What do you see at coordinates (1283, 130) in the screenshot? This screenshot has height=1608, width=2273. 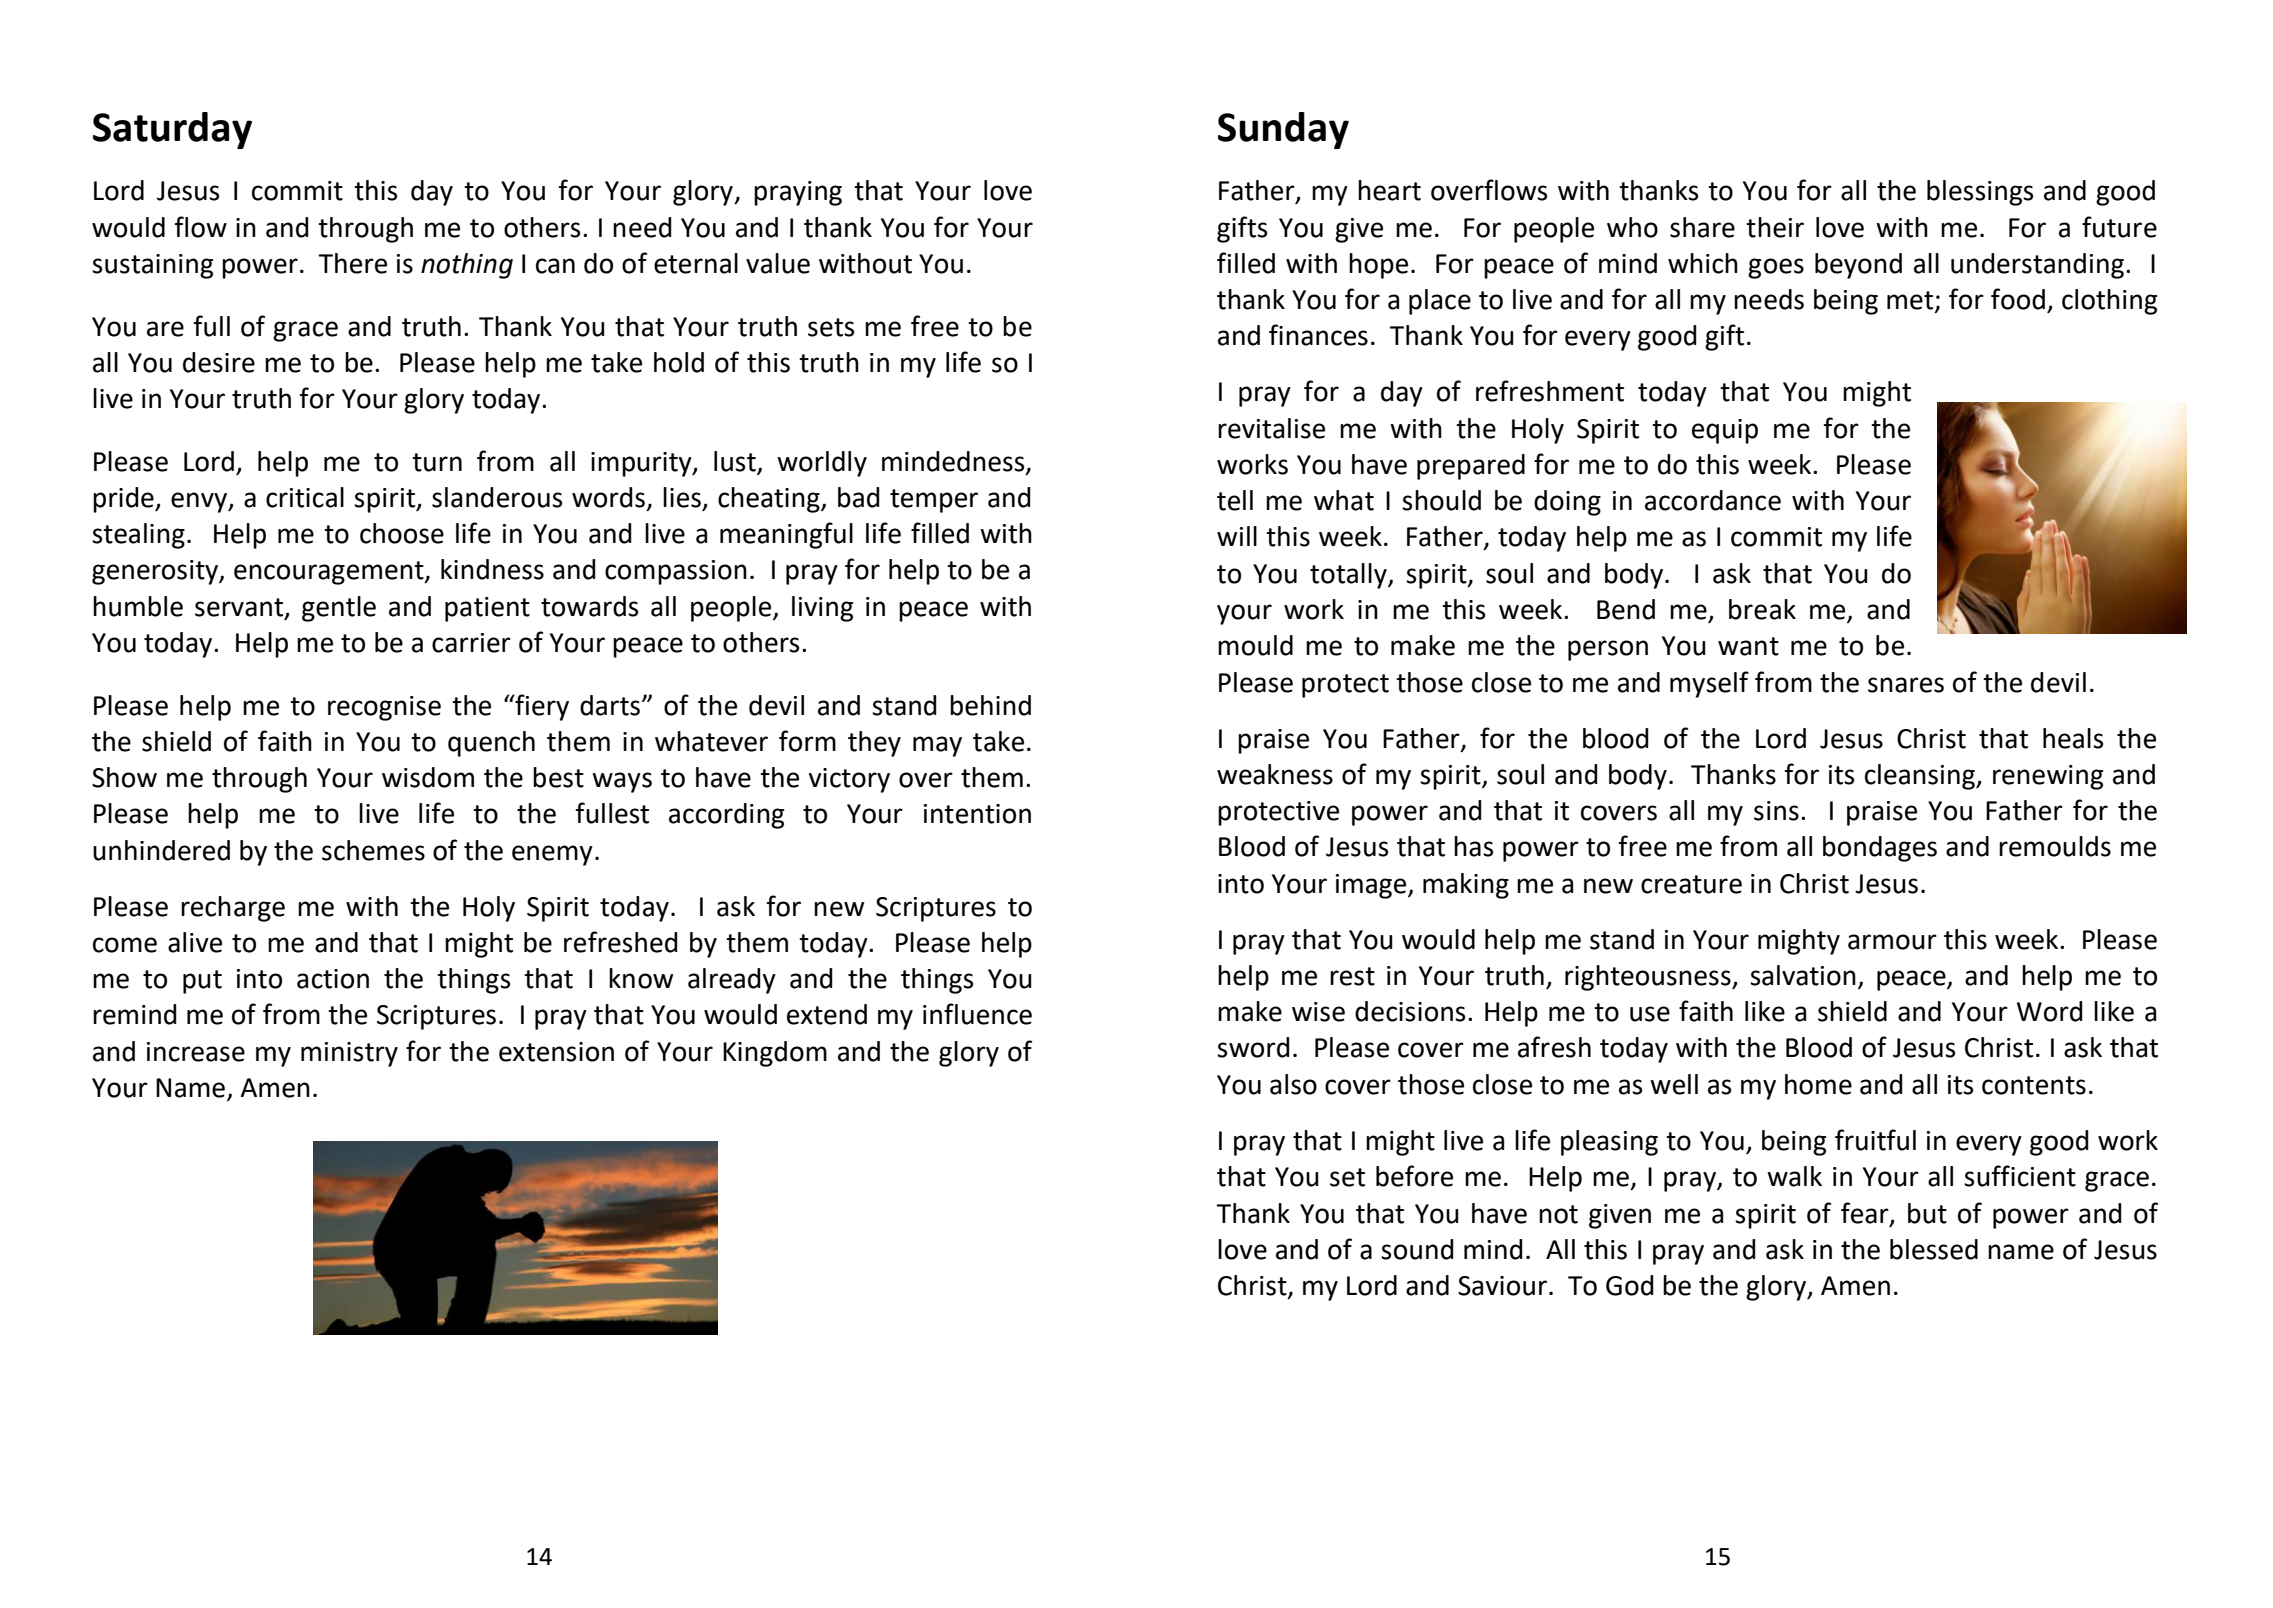 I see `Sunday` at bounding box center [1283, 130].
